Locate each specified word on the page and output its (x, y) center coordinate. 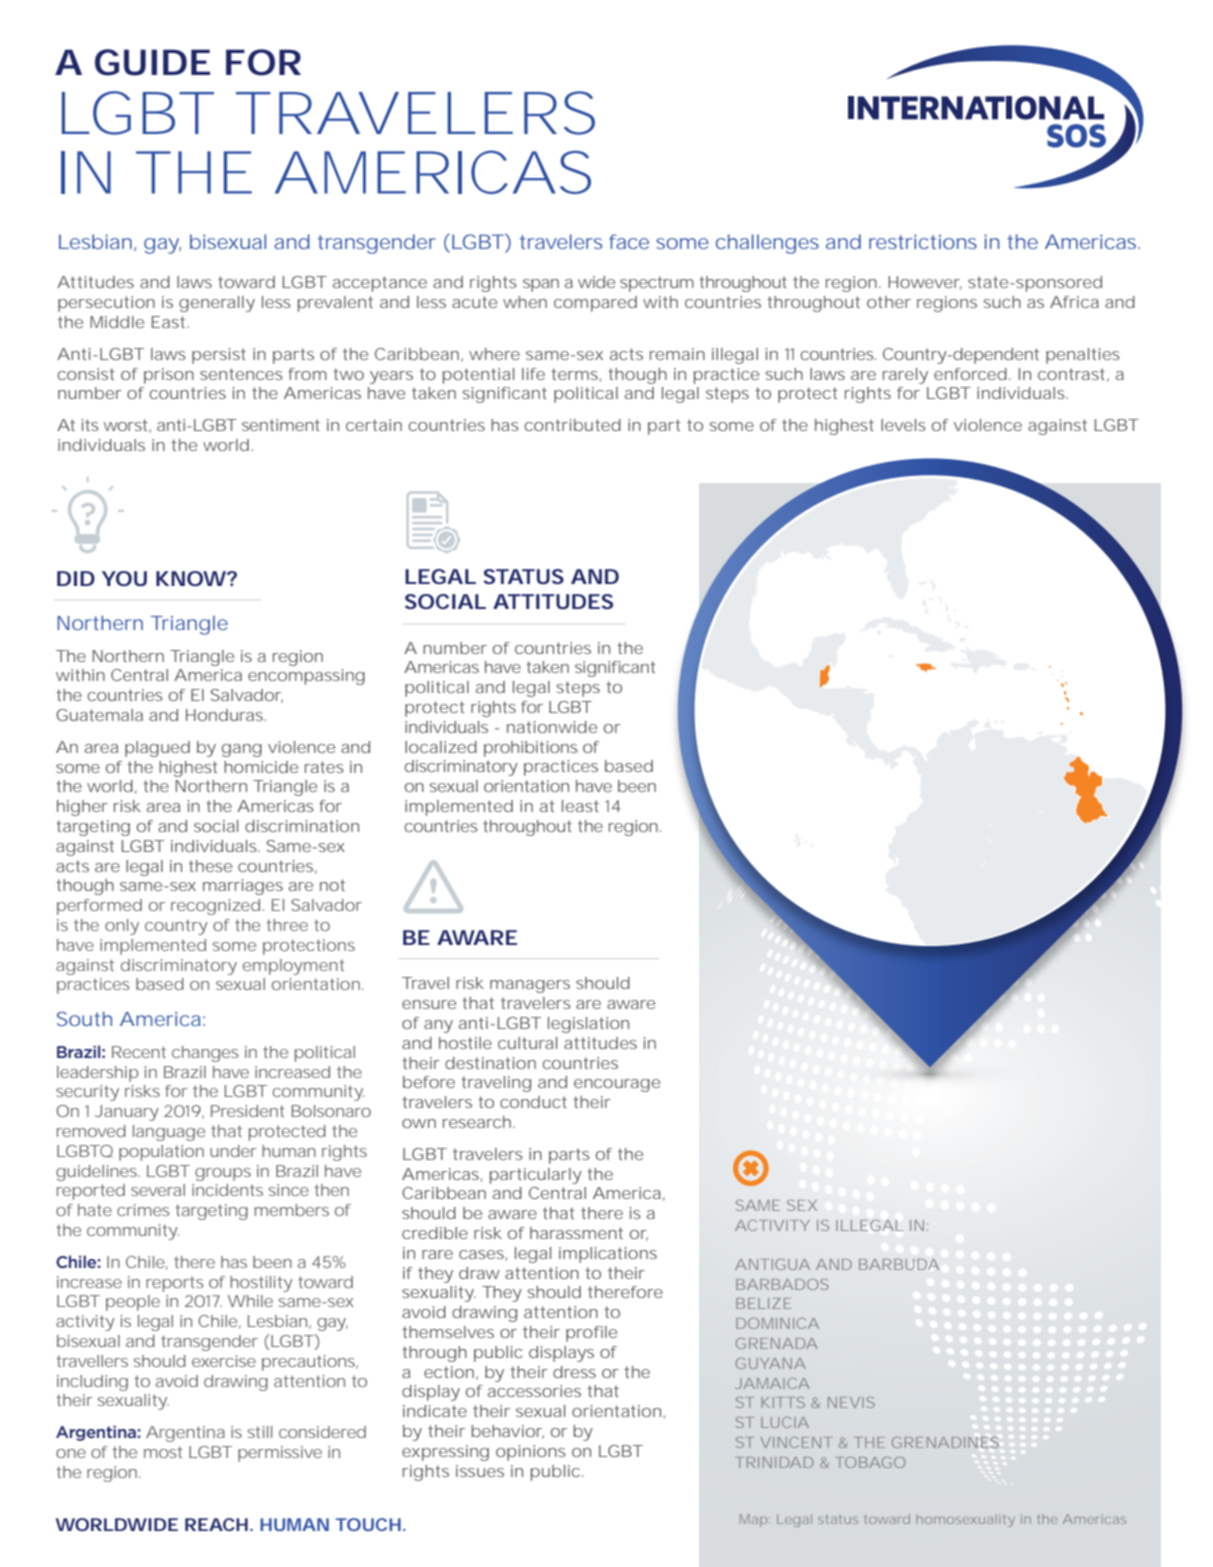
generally (217, 304)
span (541, 285)
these (210, 866)
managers (530, 986)
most (163, 1452)
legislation (588, 1025)
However (925, 283)
